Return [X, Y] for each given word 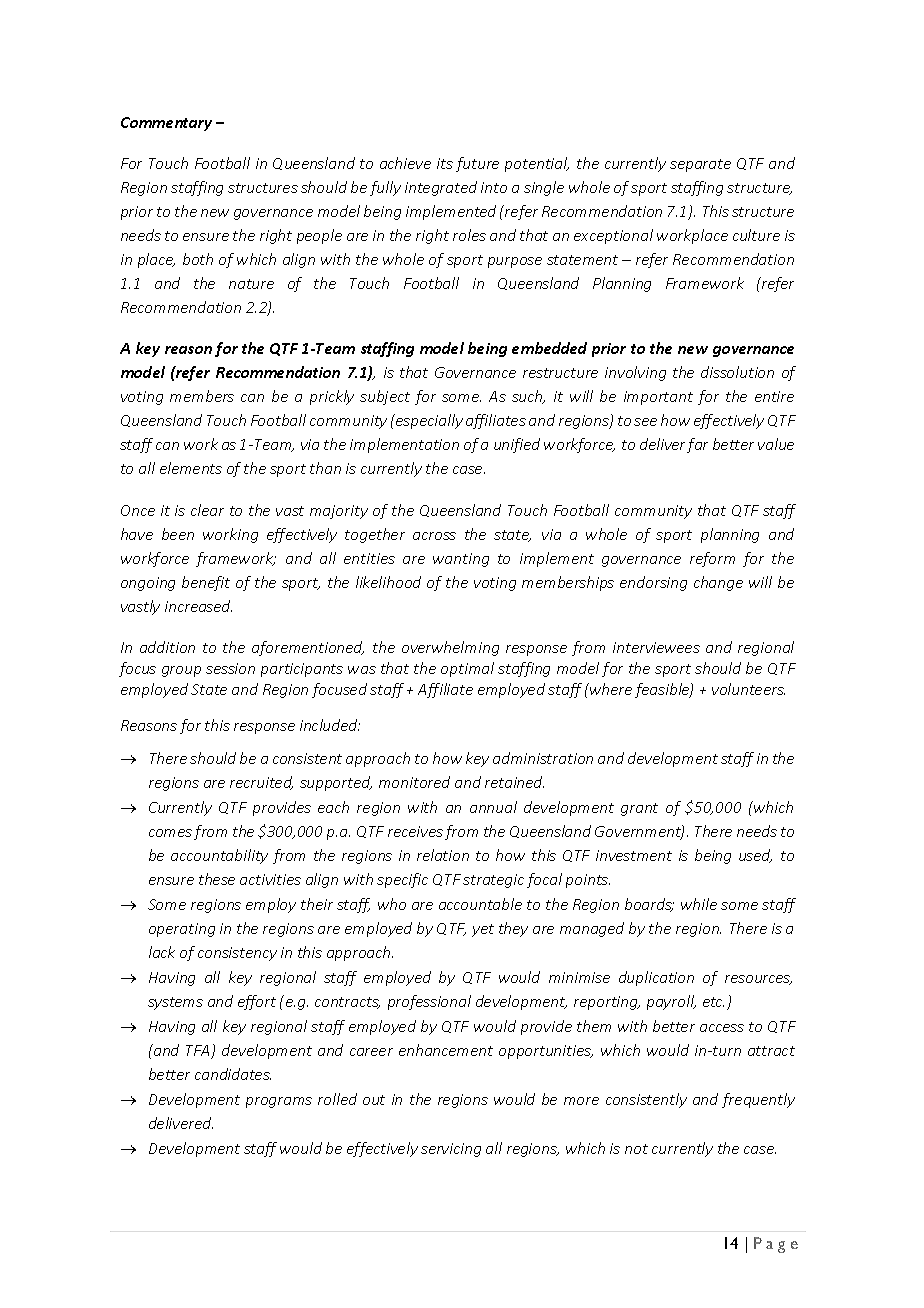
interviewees [656, 647]
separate [700, 165]
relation [443, 855]
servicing [451, 1150]
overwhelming [450, 648]
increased [198, 606]
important [658, 398]
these [217, 879]
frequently [758, 1100]
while [699, 904]
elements [191, 468]
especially [428, 421]
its [445, 163]
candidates [233, 1074]
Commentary [166, 124]
